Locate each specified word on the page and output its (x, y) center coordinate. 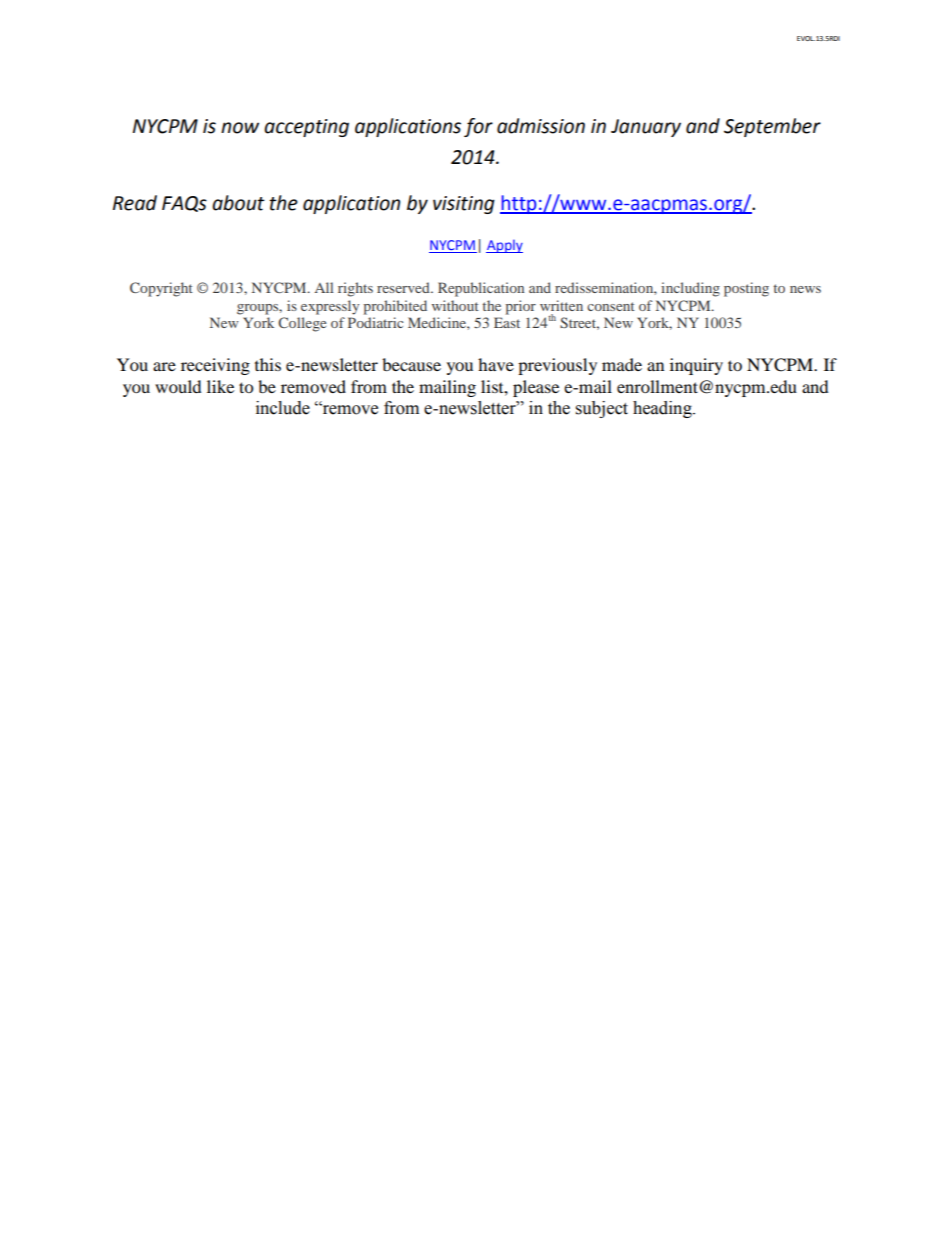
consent (611, 306)
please (536, 388)
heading (663, 409)
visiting (464, 205)
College (302, 324)
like (220, 386)
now (240, 128)
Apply (504, 246)
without (455, 305)
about (238, 203)
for (478, 127)
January (646, 128)
